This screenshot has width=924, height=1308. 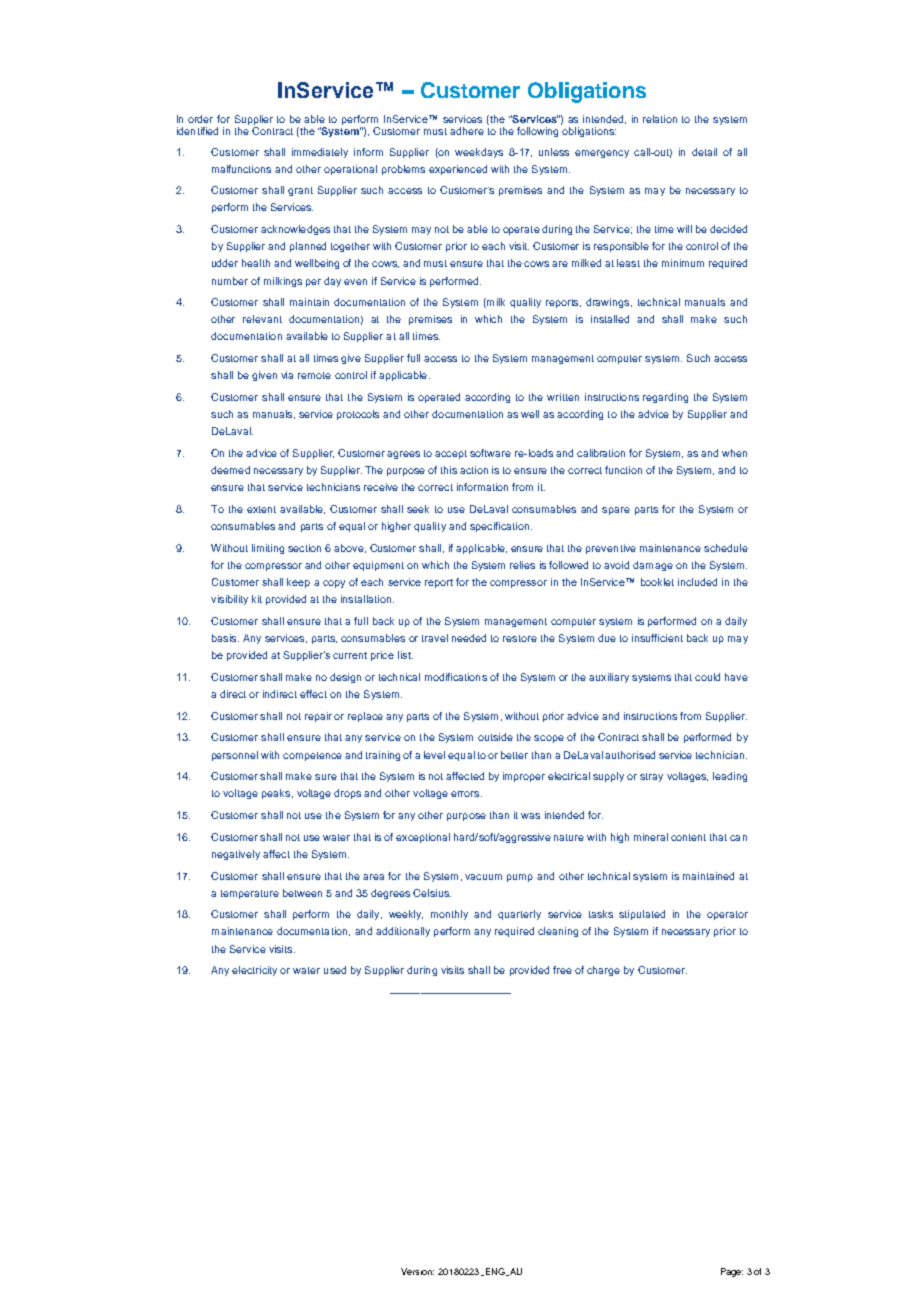 What do you see at coordinates (451, 454) in the screenshot?
I see `accept` at bounding box center [451, 454].
